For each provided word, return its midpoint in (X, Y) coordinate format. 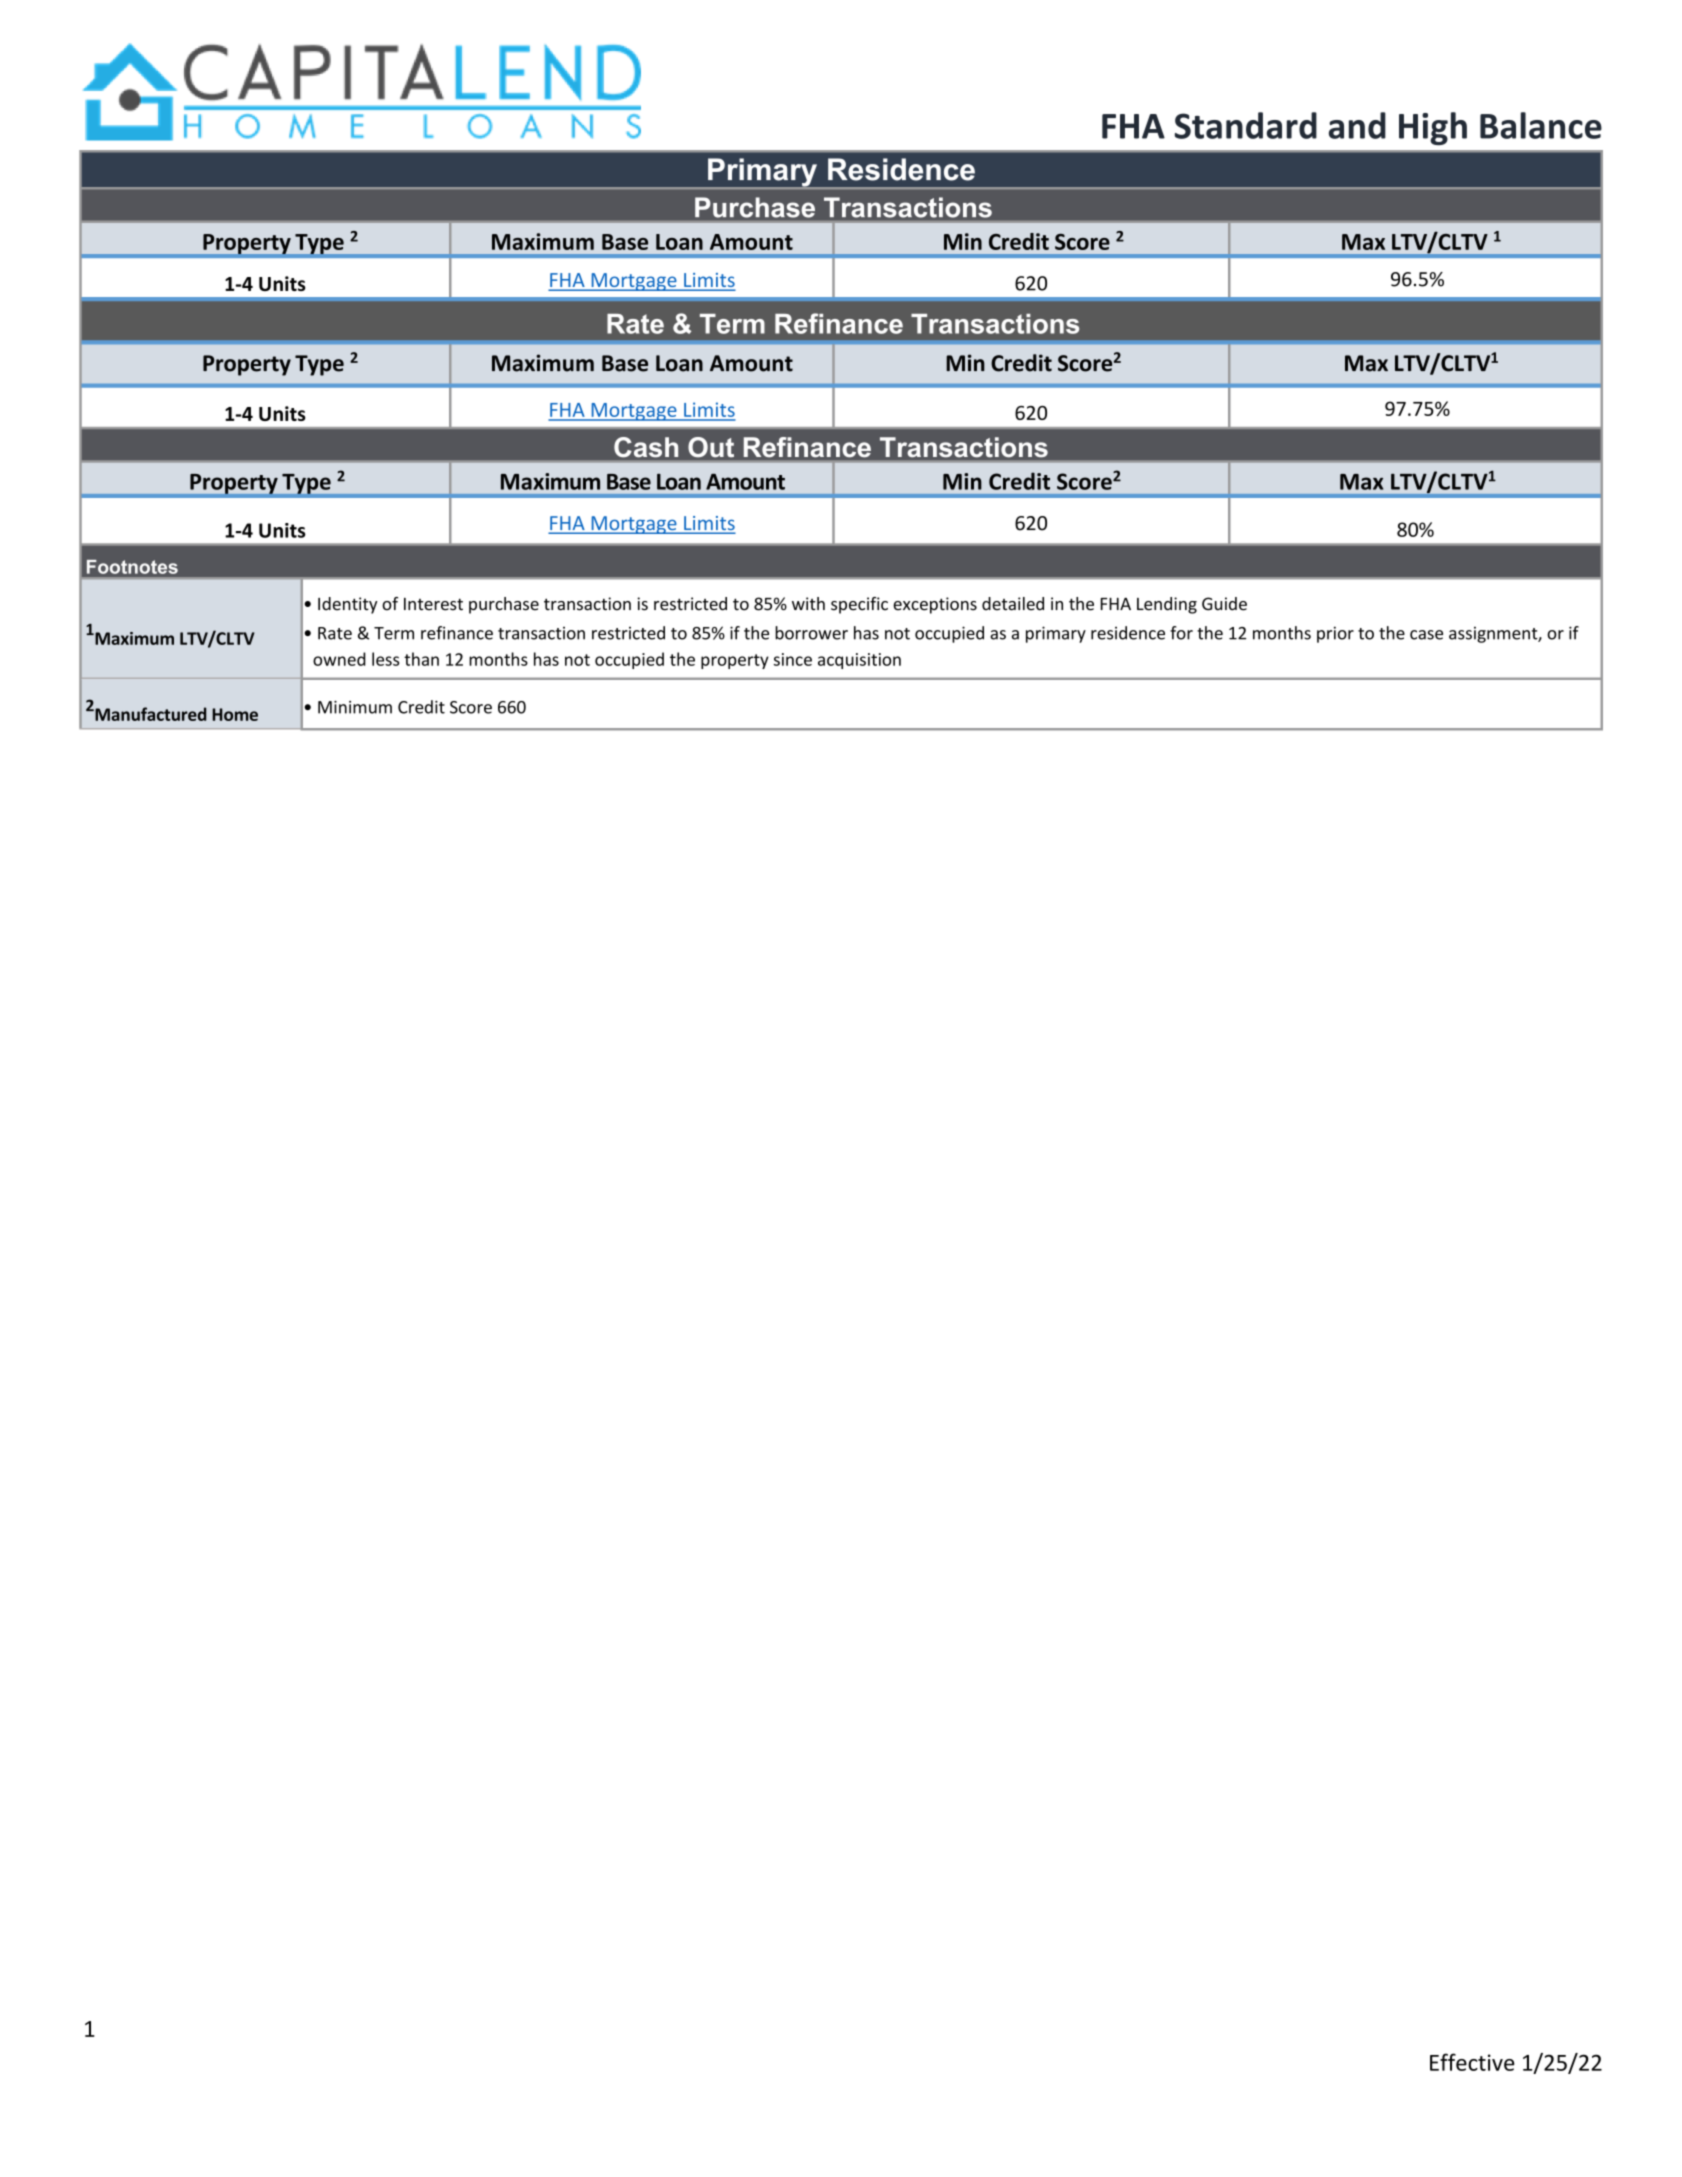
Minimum (355, 707)
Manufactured (149, 714)
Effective (1472, 2062)
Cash (646, 447)
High (1433, 128)
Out (711, 447)
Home (235, 714)
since (792, 659)
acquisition (859, 661)
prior (1335, 634)
